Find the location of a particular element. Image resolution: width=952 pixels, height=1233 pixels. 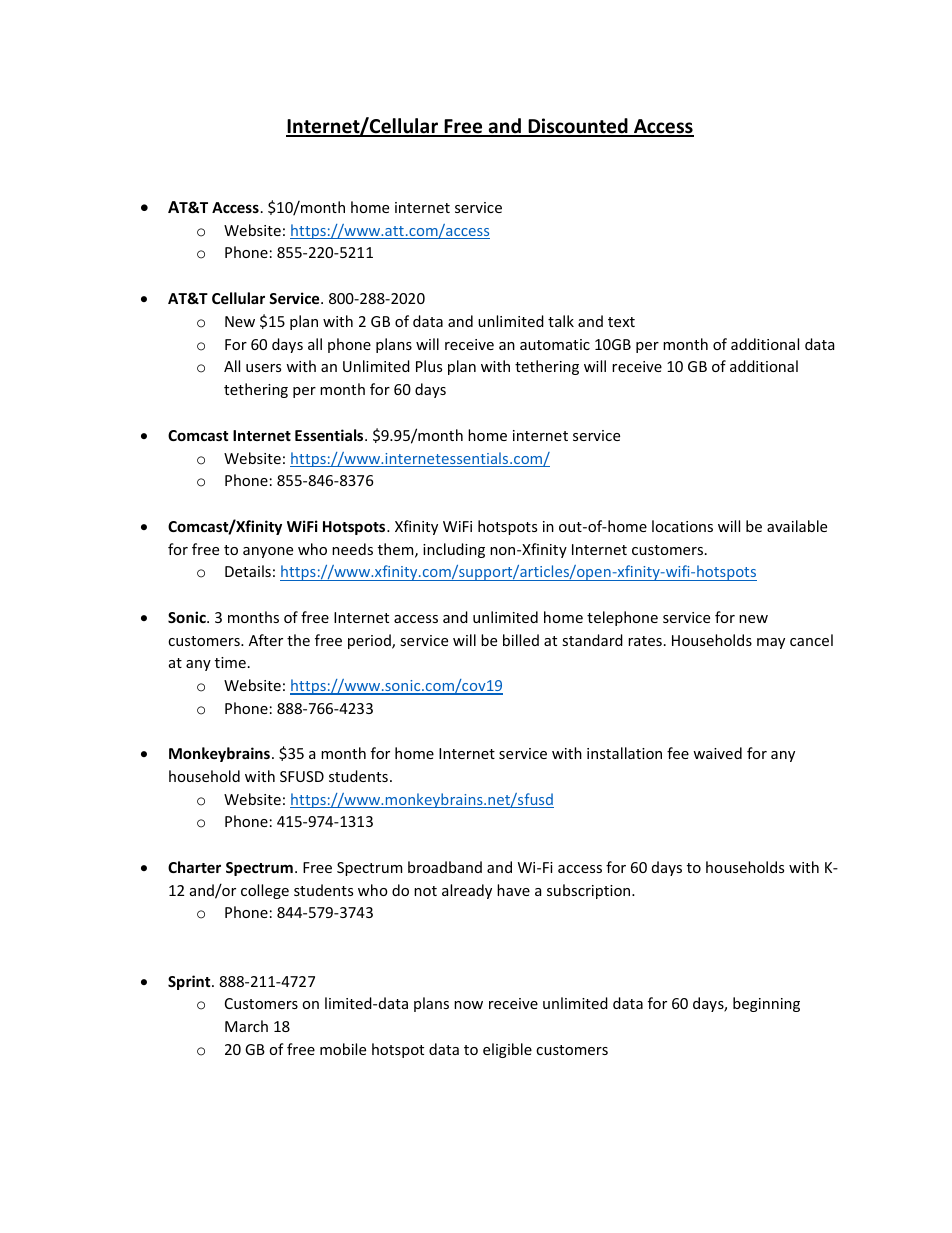

March is located at coordinates (246, 1026).
